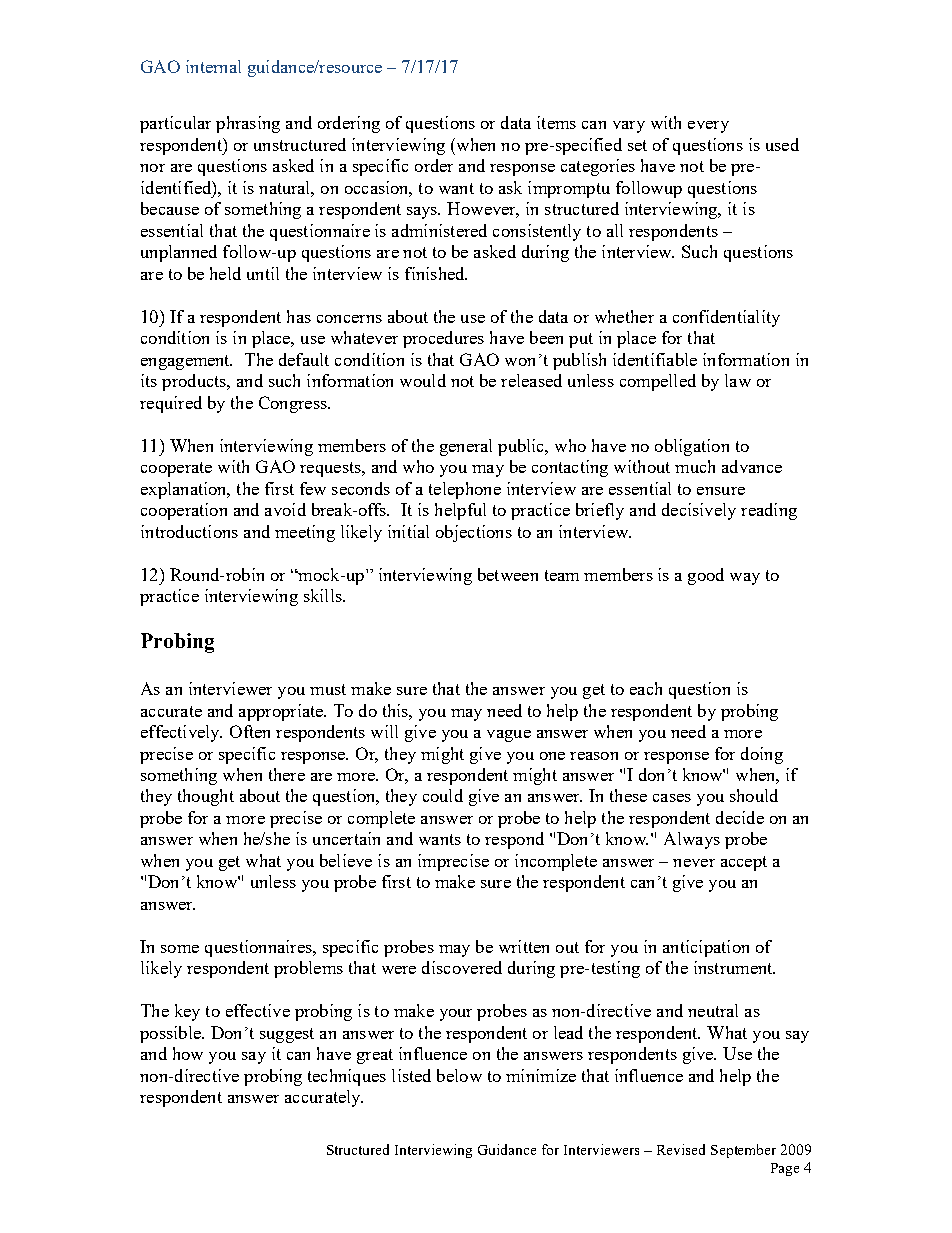  Describe the element at coordinates (171, 1034) in the document. I see `possible` at that location.
